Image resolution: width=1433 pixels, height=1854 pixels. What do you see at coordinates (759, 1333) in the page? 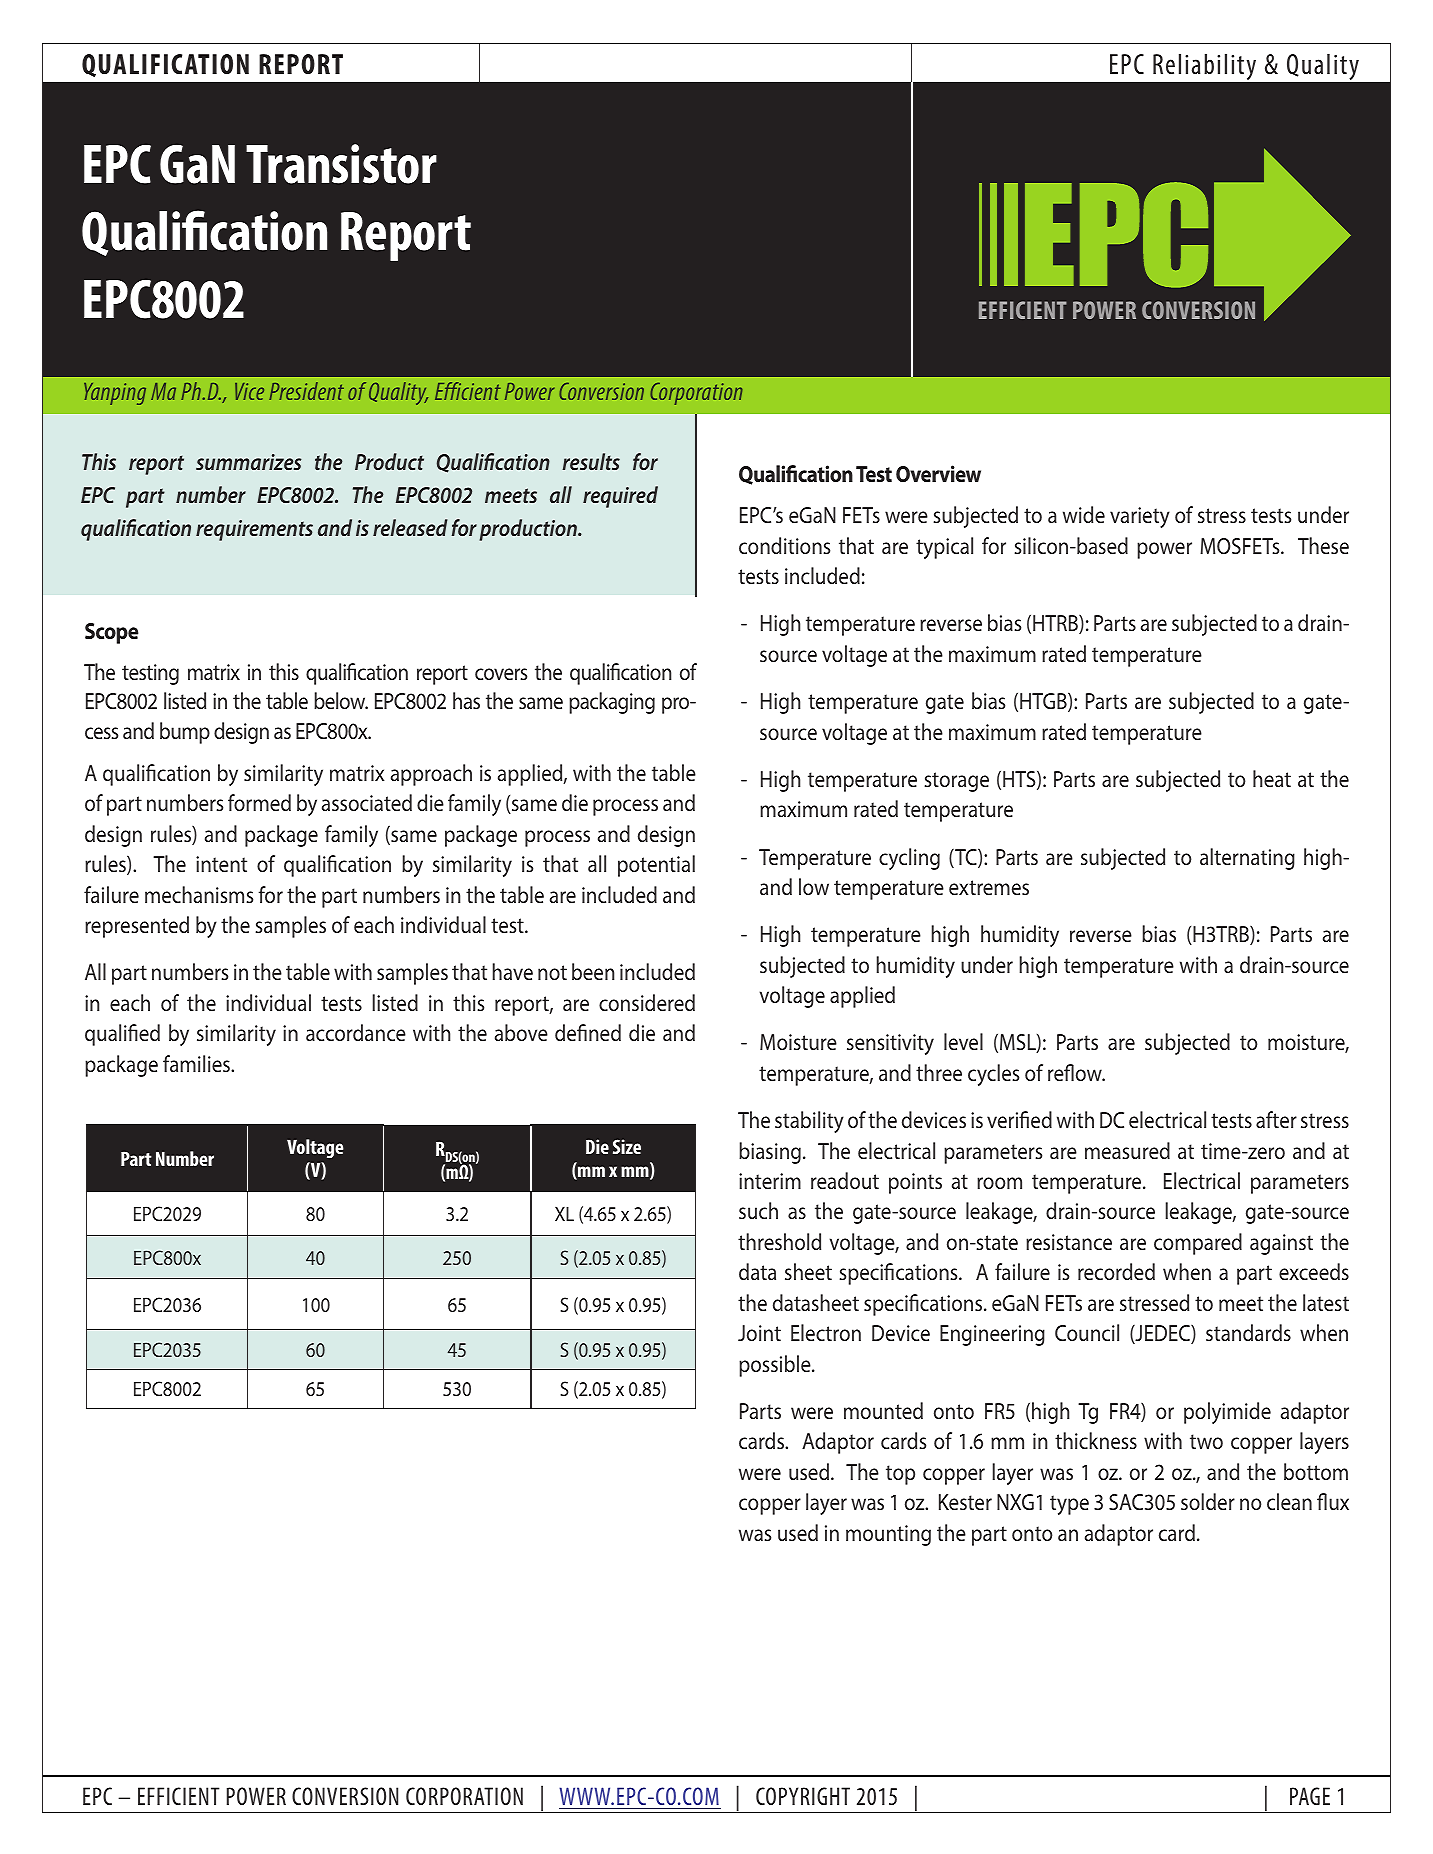
I see `Joint` at bounding box center [759, 1333].
